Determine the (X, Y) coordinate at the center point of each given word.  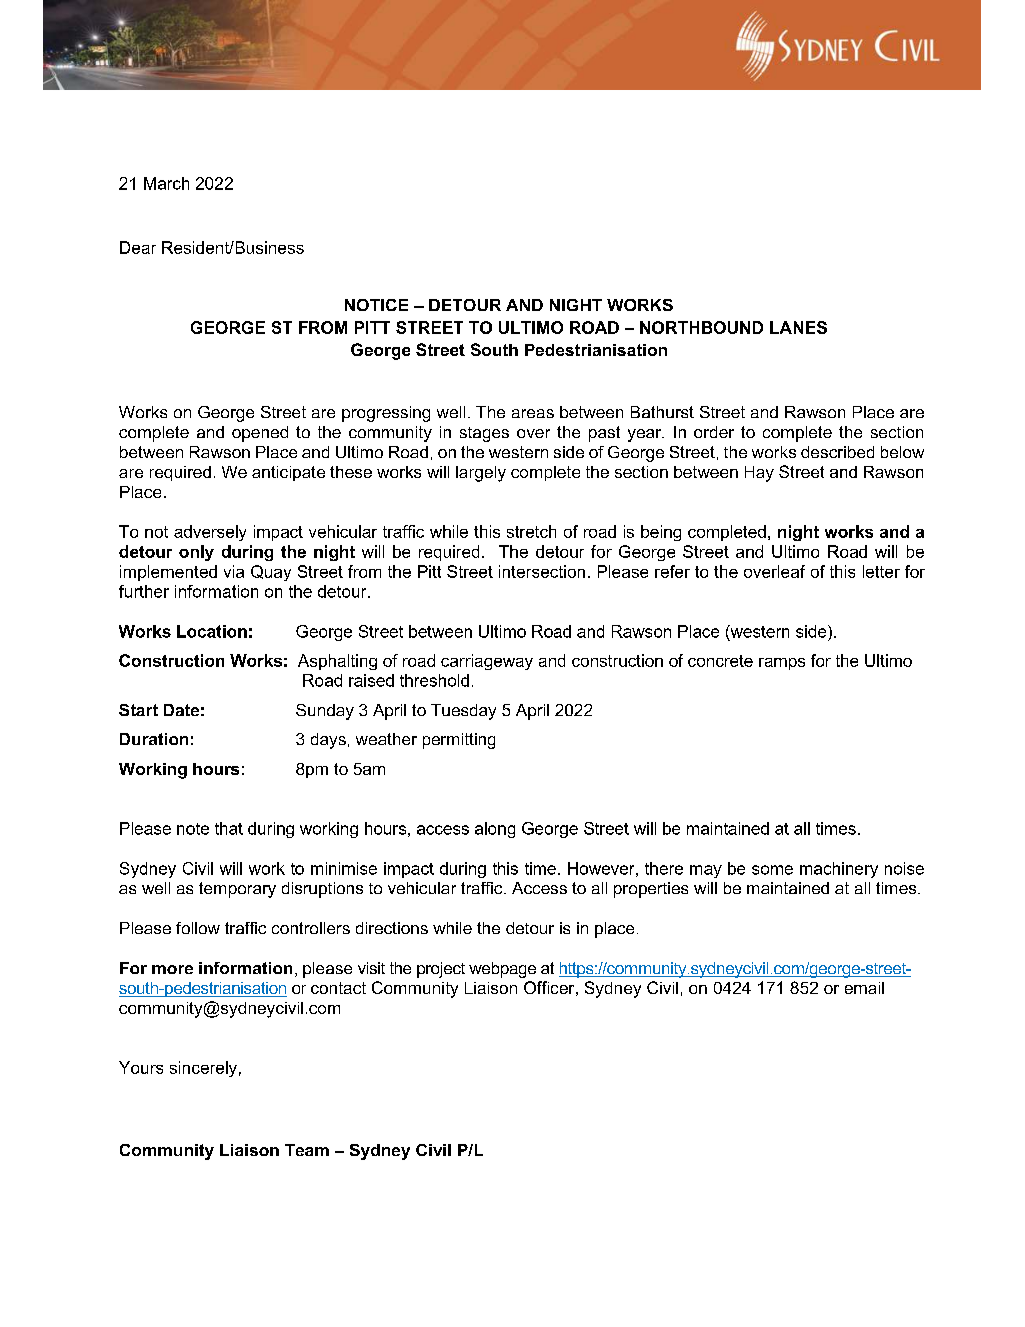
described (837, 452)
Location (212, 631)
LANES (798, 327)
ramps (782, 664)
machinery (839, 870)
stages (484, 434)
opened (260, 434)
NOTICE (376, 305)
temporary (237, 890)
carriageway (487, 662)
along (495, 830)
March (166, 183)
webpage (502, 970)
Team (307, 1150)
